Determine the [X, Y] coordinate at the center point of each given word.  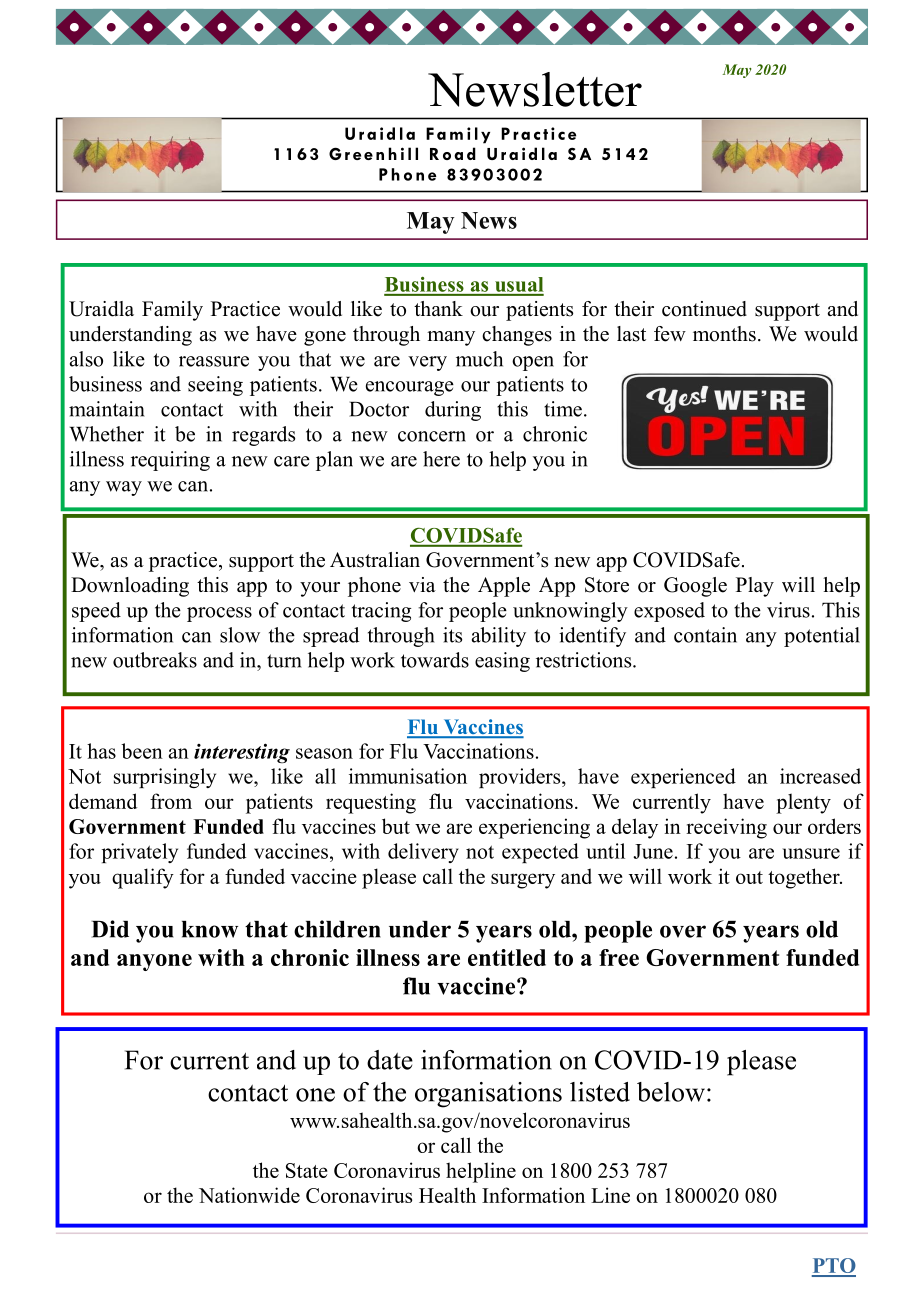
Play [755, 587]
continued [704, 309]
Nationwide [249, 1195]
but [396, 826]
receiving [726, 828]
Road [453, 153]
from [171, 801]
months [724, 334]
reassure [214, 361]
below [671, 1092]
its [452, 635]
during [453, 411]
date [390, 1060]
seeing [215, 386]
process [219, 614]
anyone [154, 962]
